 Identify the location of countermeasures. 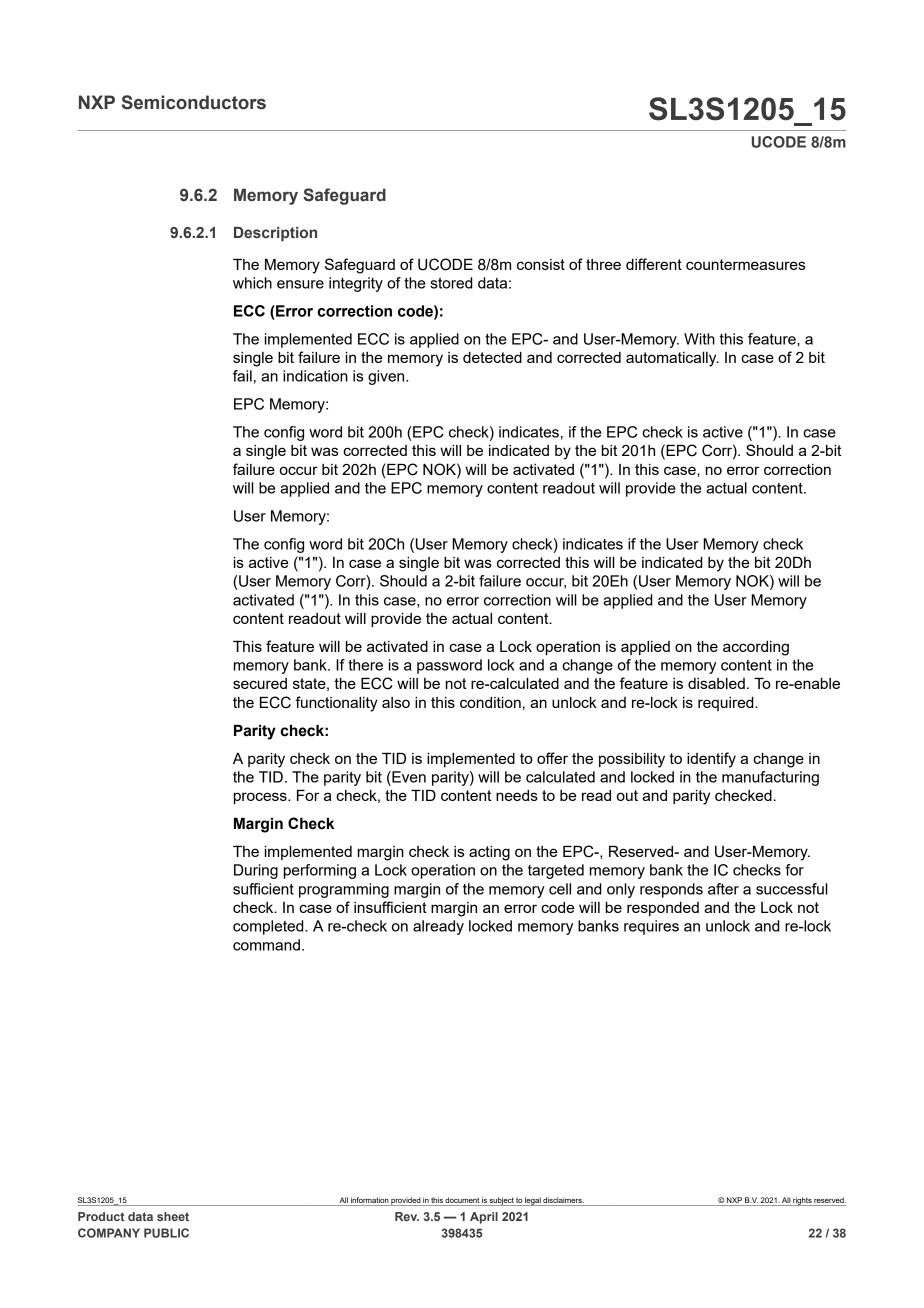
(745, 264).
